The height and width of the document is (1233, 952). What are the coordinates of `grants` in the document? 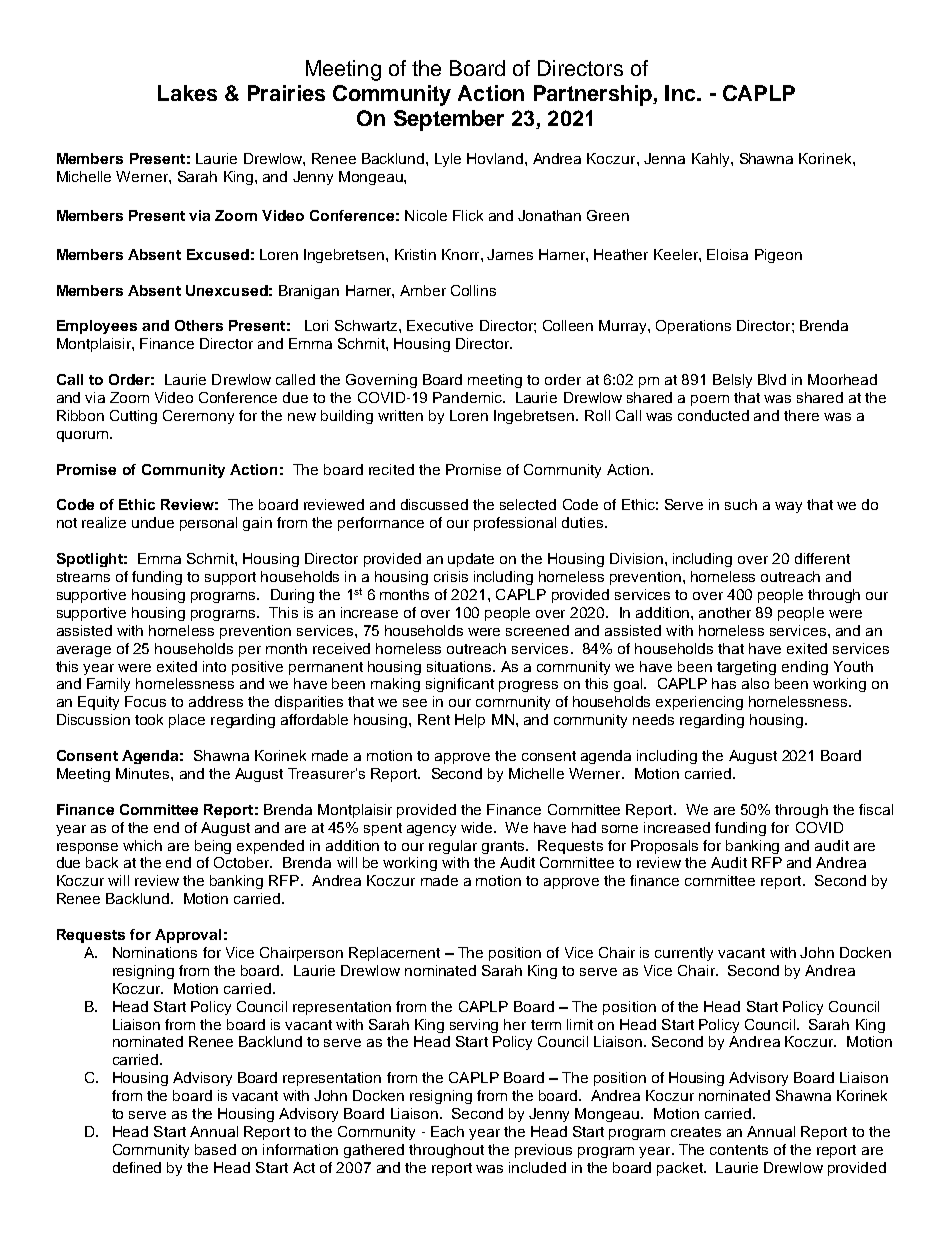 It's located at (504, 847).
